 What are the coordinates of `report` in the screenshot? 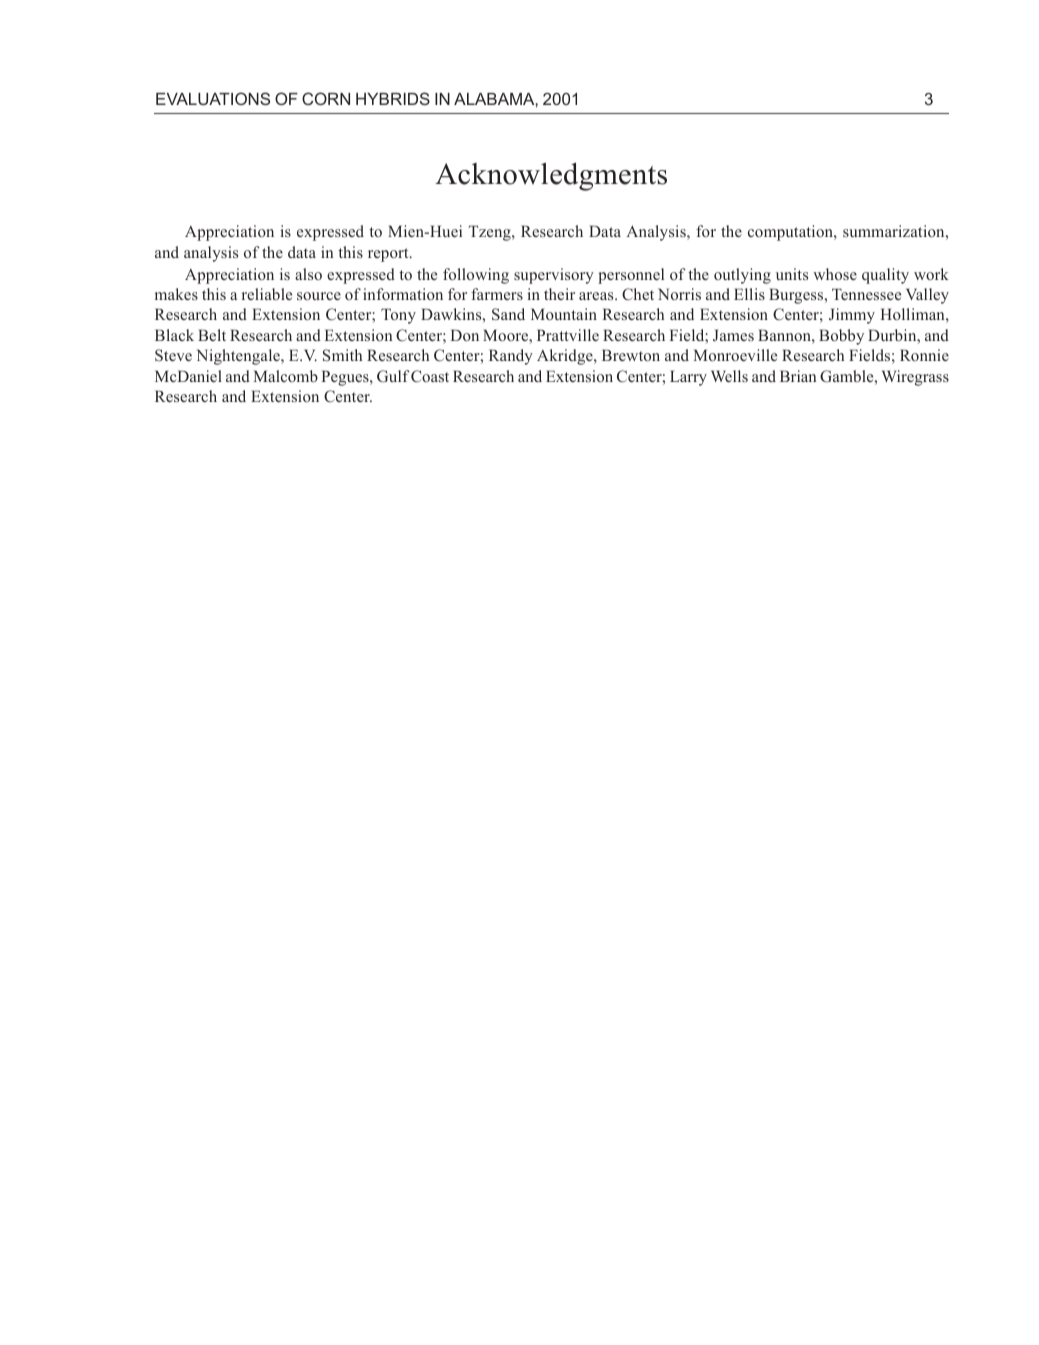 It's located at (389, 255).
